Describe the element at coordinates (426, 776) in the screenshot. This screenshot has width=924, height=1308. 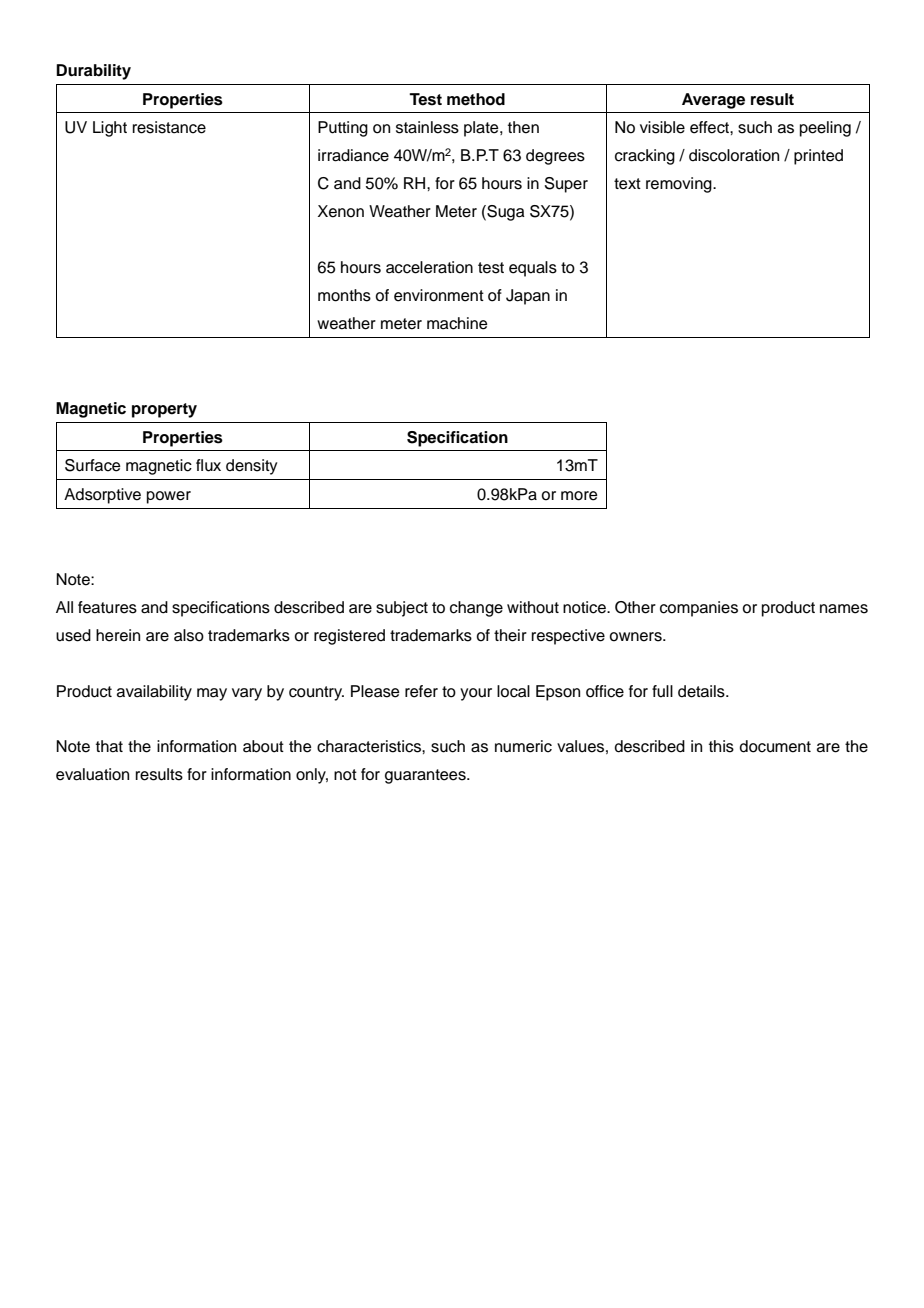
I see `guarantees` at that location.
